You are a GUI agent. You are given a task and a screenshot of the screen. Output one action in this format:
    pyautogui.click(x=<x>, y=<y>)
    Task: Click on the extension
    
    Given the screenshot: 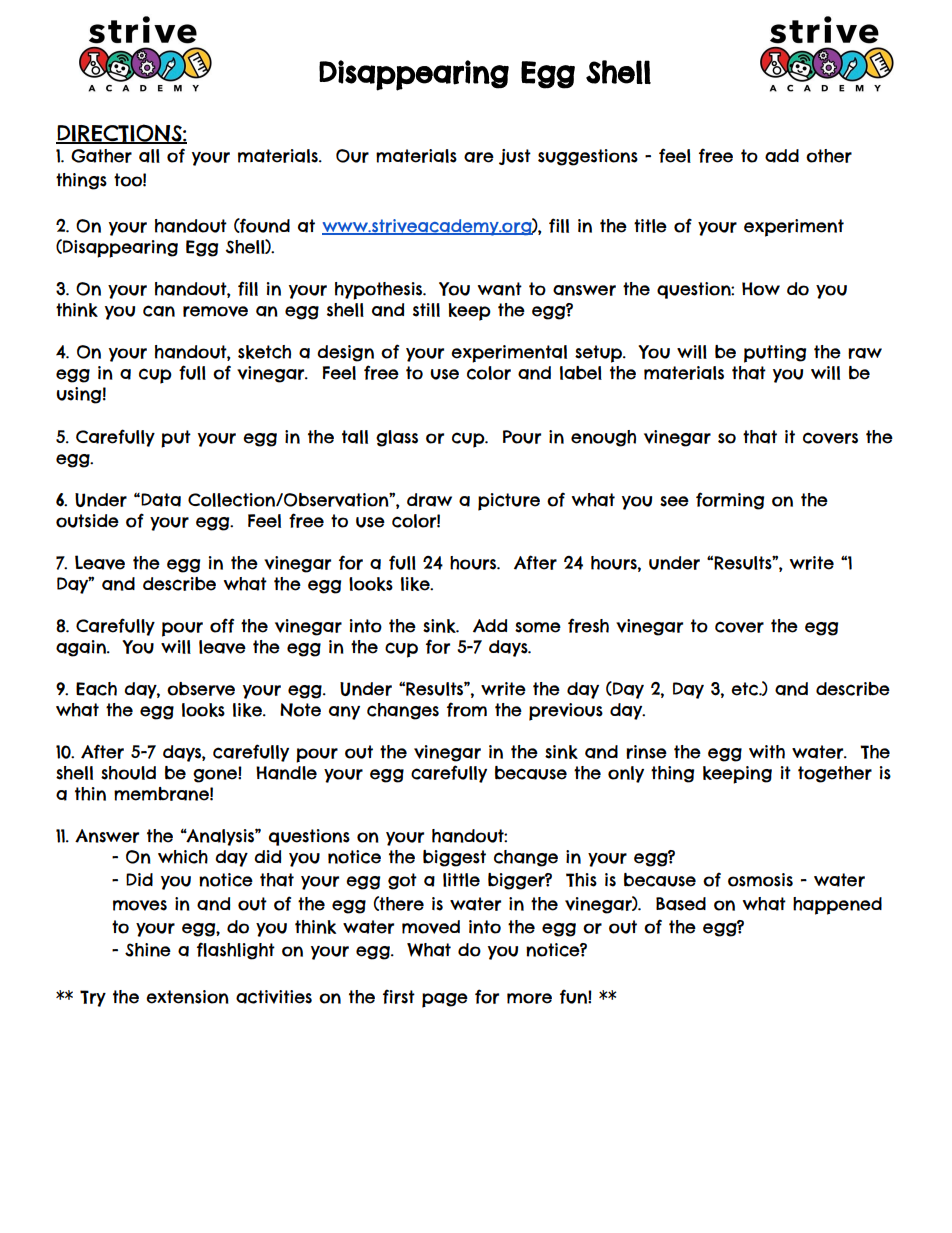 What is the action you would take?
    pyautogui.click(x=187, y=997)
